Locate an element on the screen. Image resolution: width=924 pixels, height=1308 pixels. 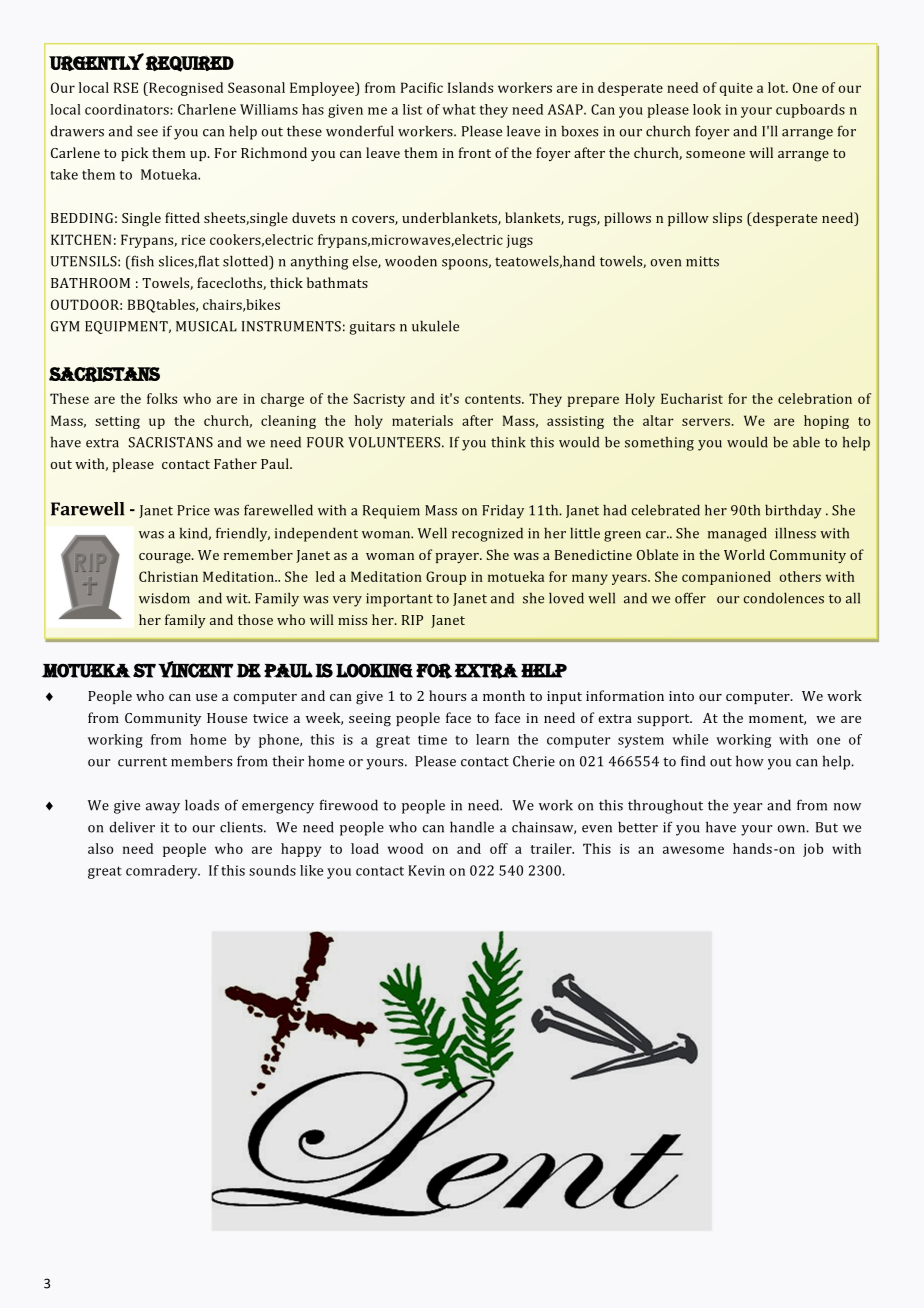
Recognised is located at coordinates (185, 89).
